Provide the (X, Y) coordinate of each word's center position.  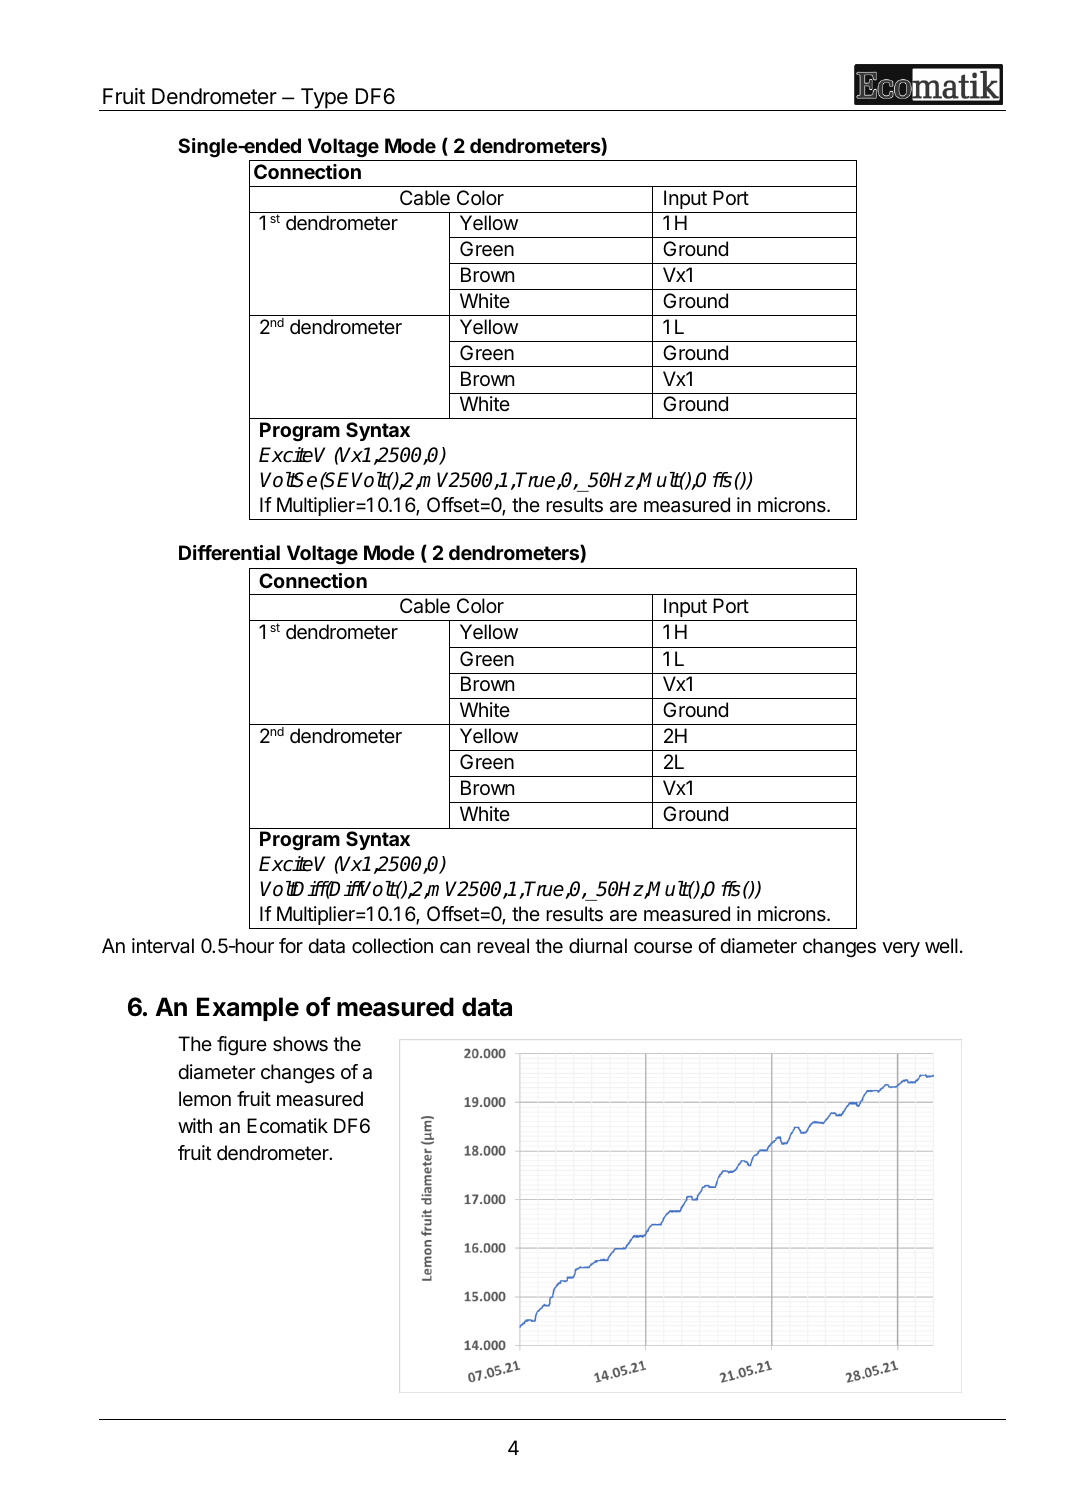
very (901, 949)
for (291, 945)
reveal (503, 946)
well (941, 945)
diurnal (598, 946)
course (663, 948)
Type (324, 99)
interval (163, 946)
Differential (229, 552)
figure (242, 1046)
